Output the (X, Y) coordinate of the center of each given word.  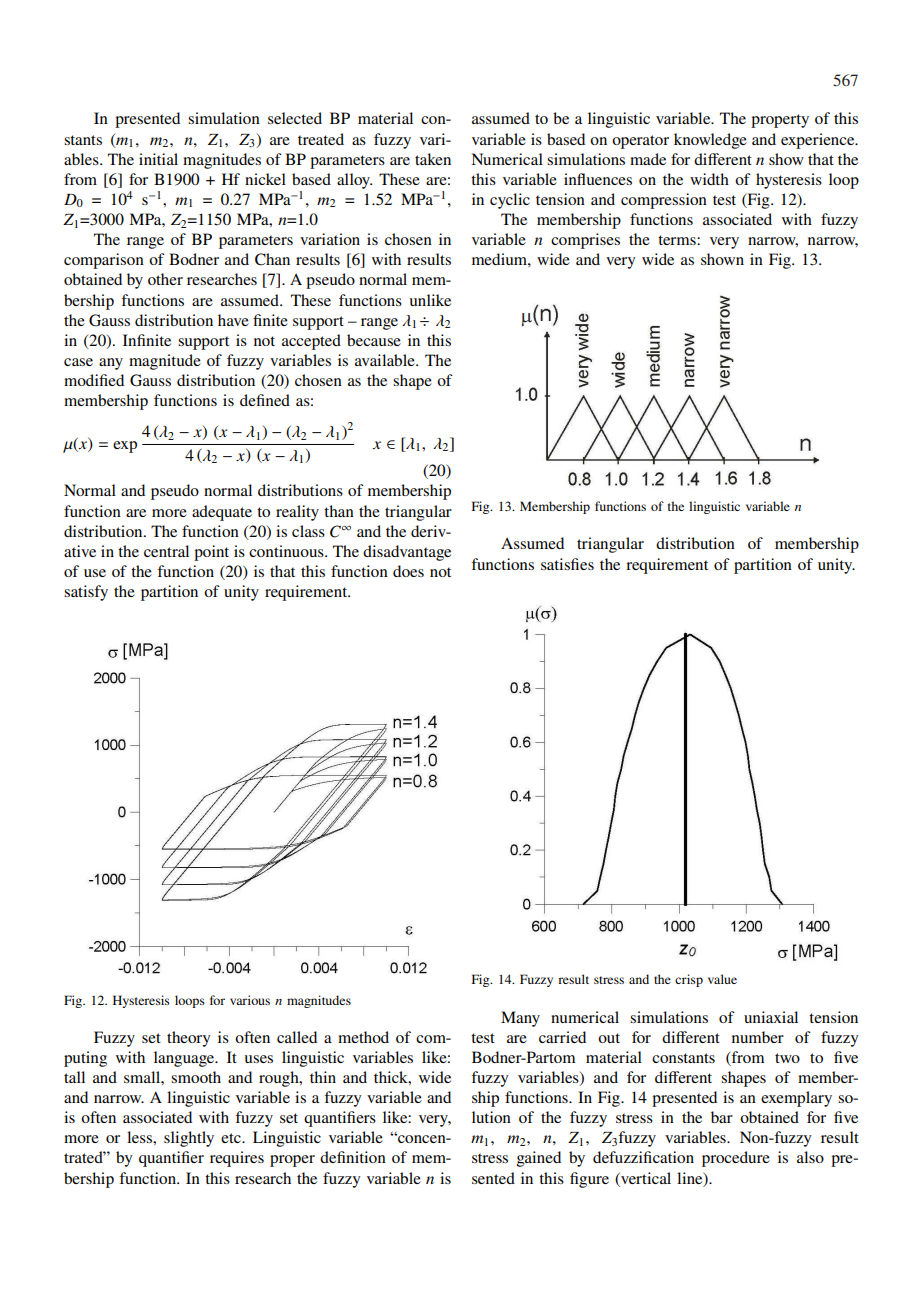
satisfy (86, 593)
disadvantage (407, 553)
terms (678, 240)
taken (433, 159)
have (233, 320)
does (408, 571)
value (722, 979)
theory (189, 1039)
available (386, 360)
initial (158, 159)
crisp (689, 980)
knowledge (710, 141)
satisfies (567, 564)
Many (520, 1019)
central (166, 551)
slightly (189, 1139)
